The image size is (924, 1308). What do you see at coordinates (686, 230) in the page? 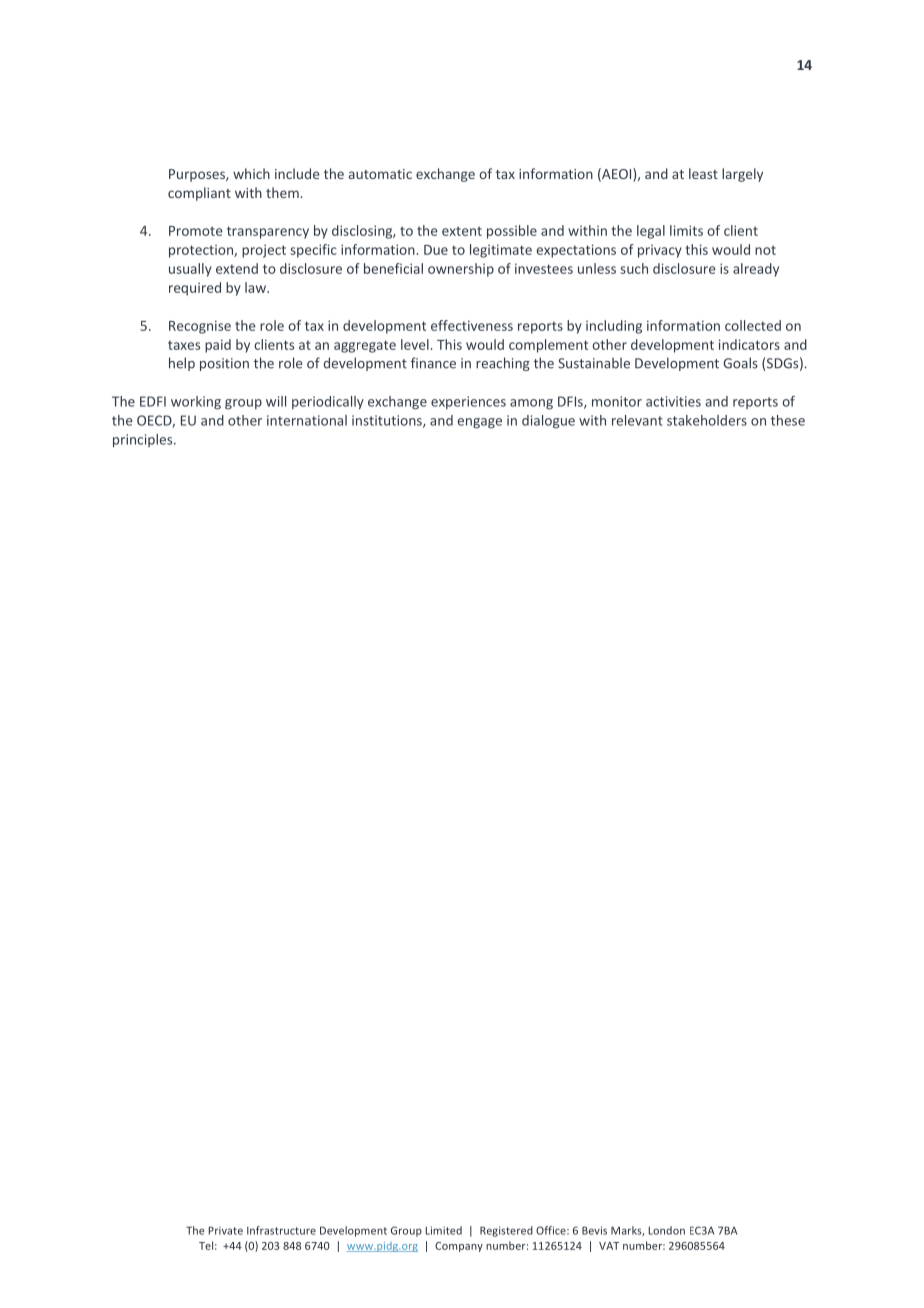
I see `limits` at bounding box center [686, 230].
